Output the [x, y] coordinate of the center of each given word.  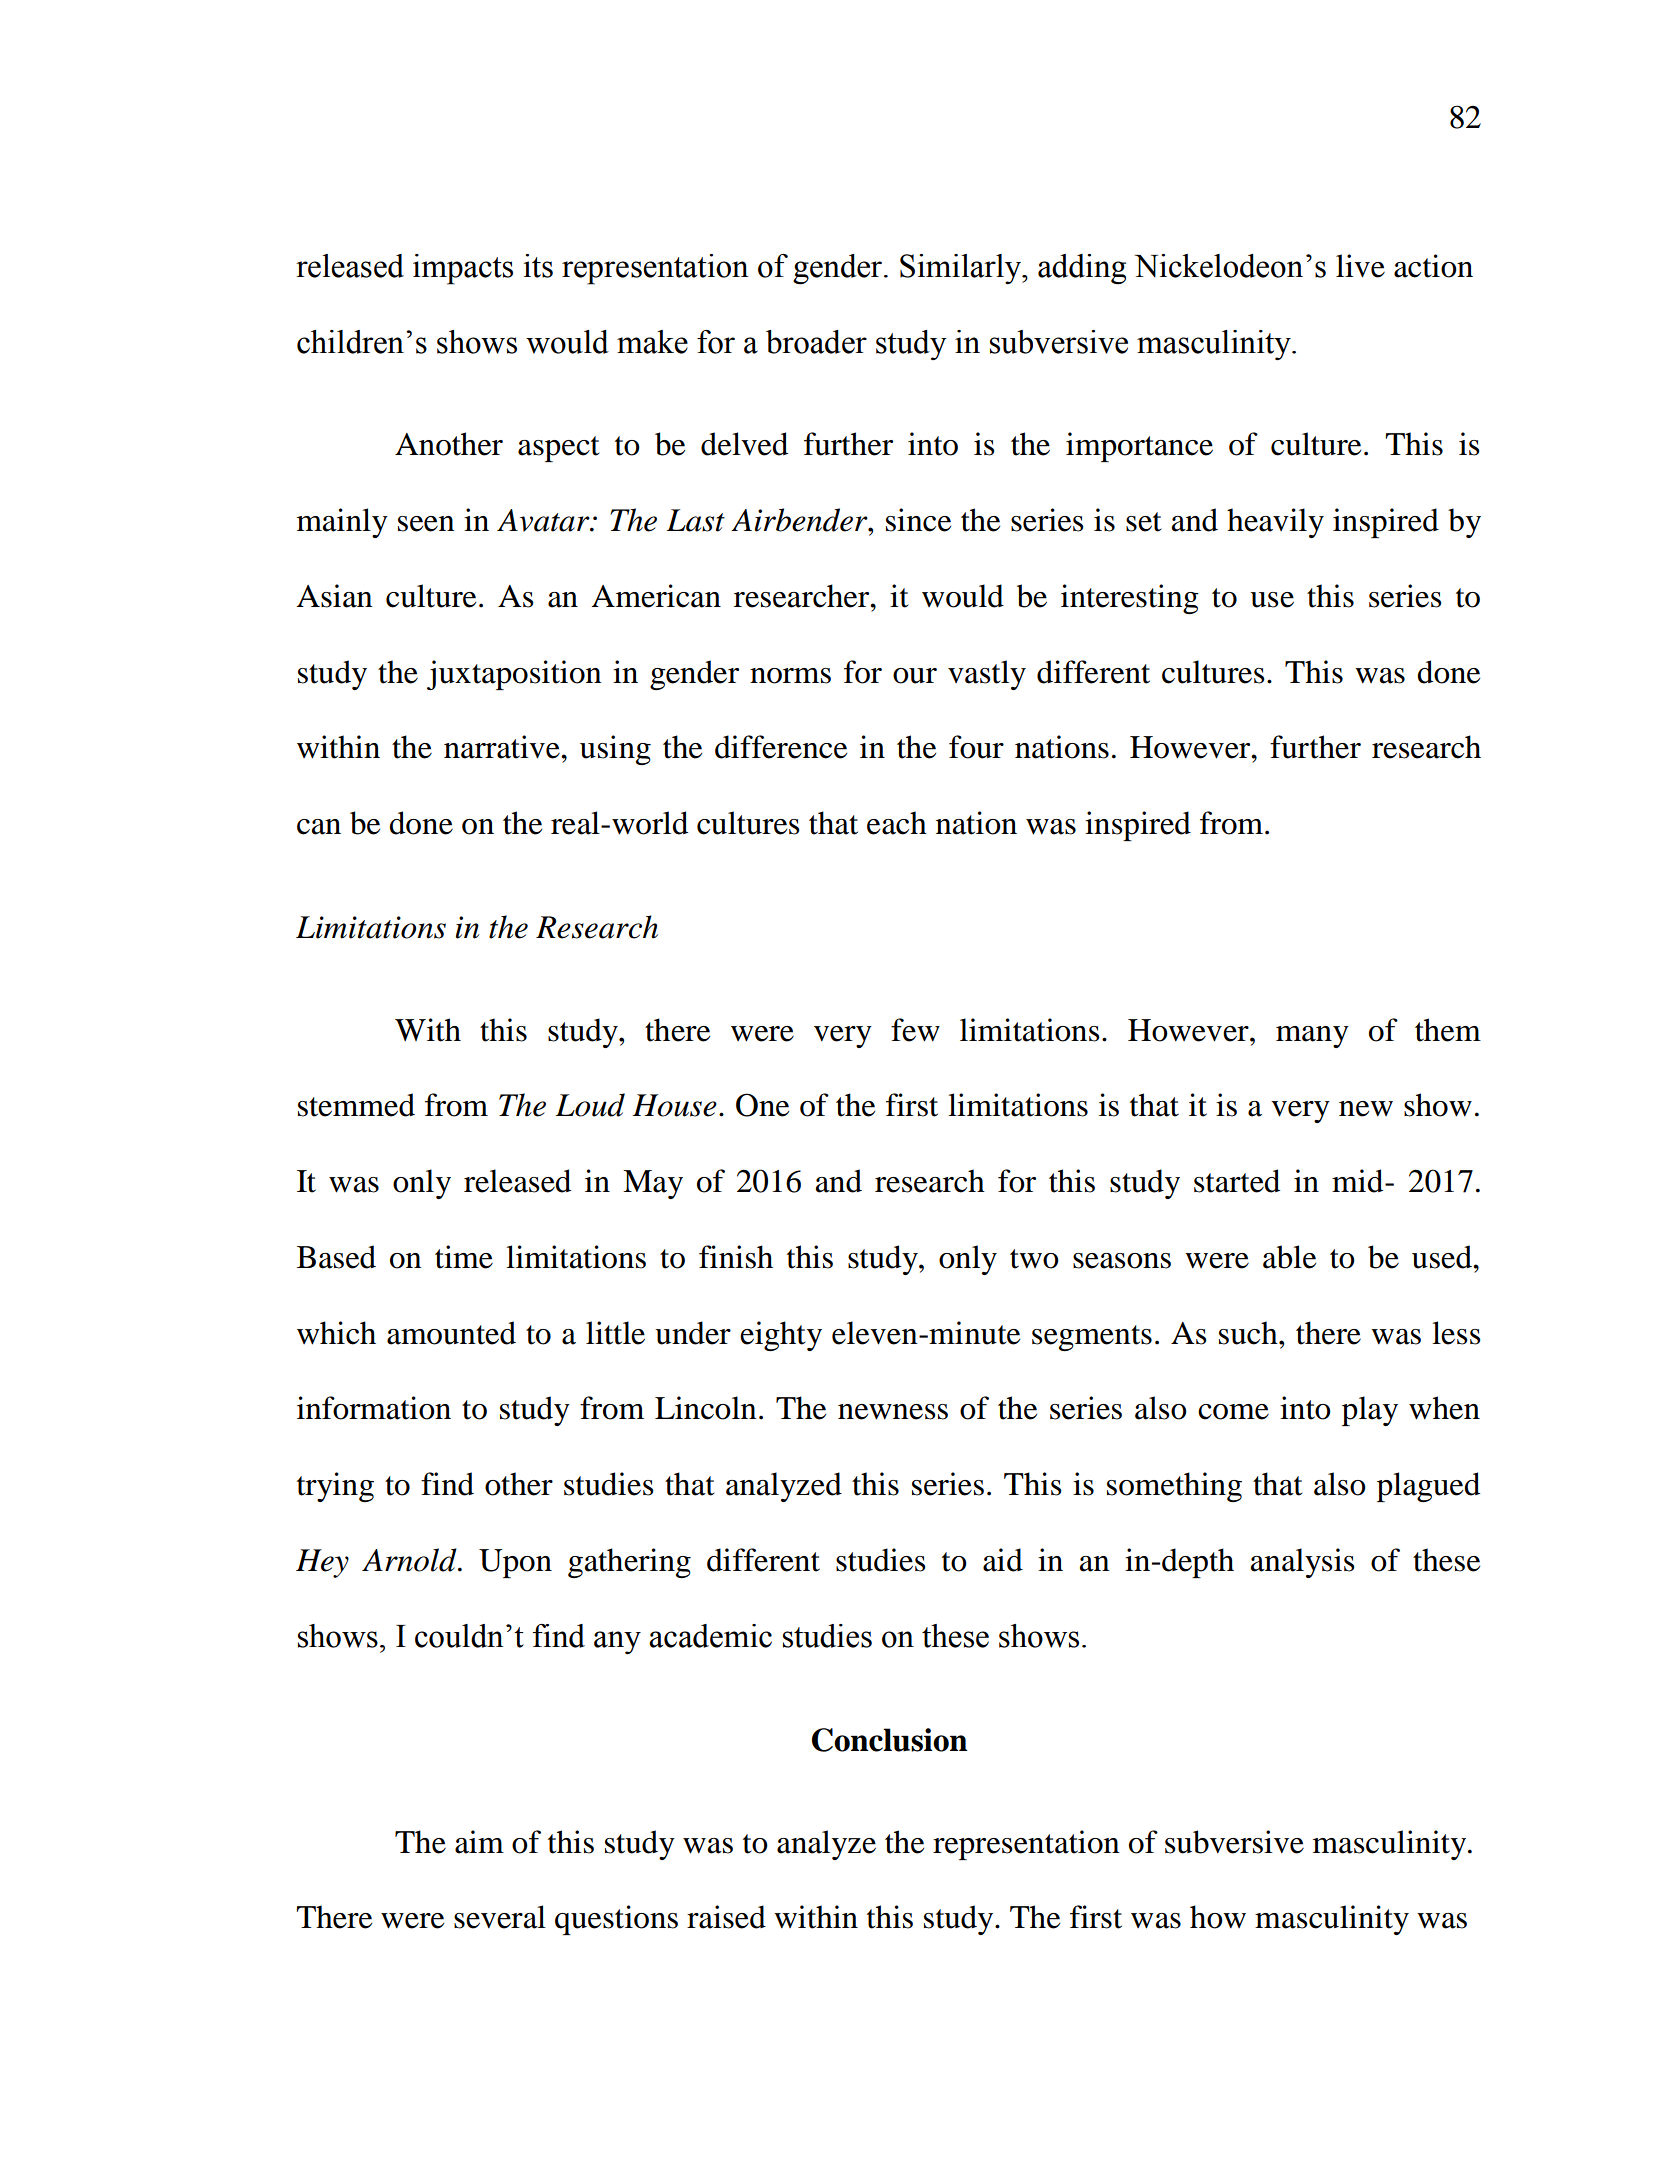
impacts [463, 269]
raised [726, 1917]
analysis [1302, 1563]
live [1360, 266]
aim [479, 1842]
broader [816, 342]
